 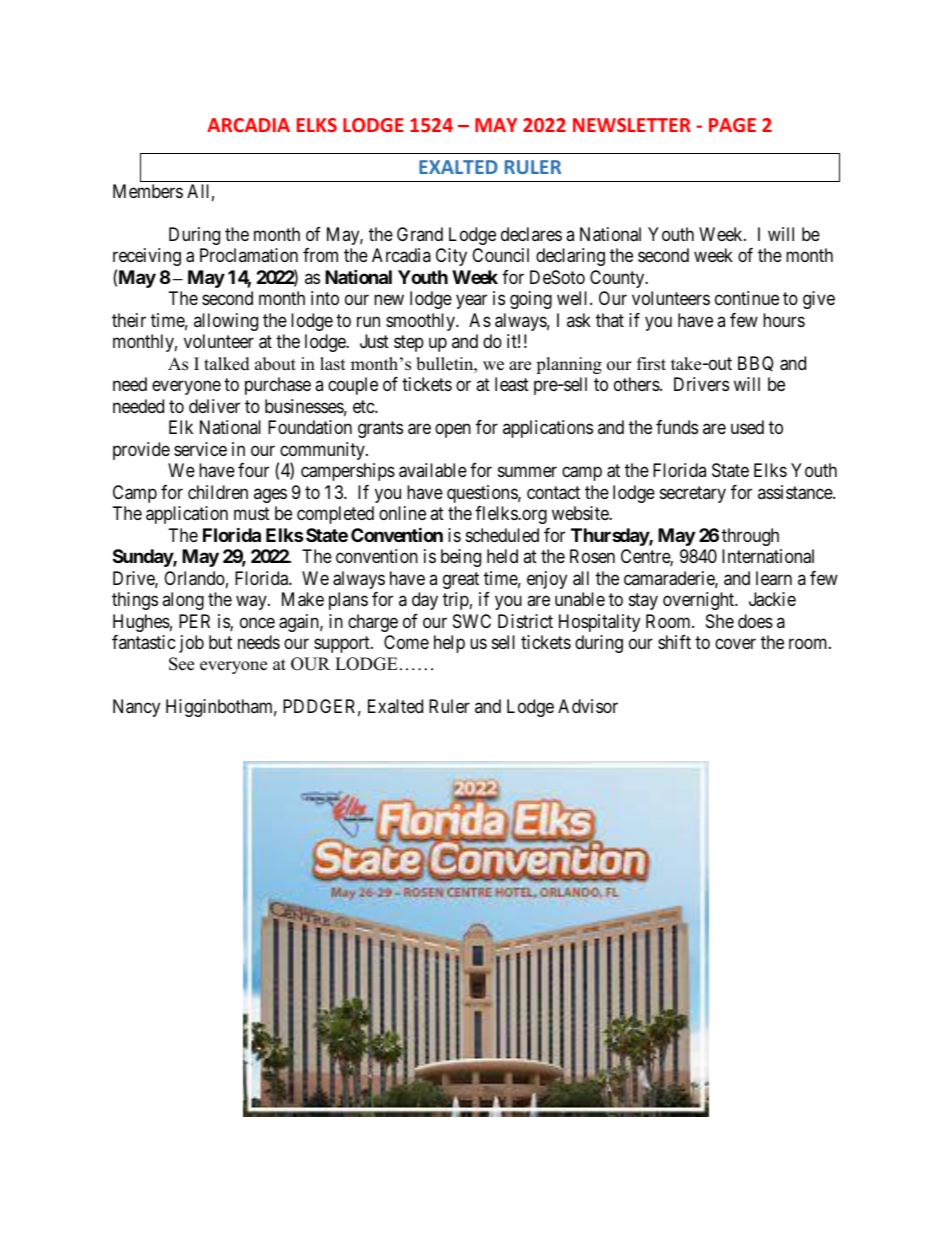 What do you see at coordinates (732, 125) in the page?
I see `PAGE` at bounding box center [732, 125].
